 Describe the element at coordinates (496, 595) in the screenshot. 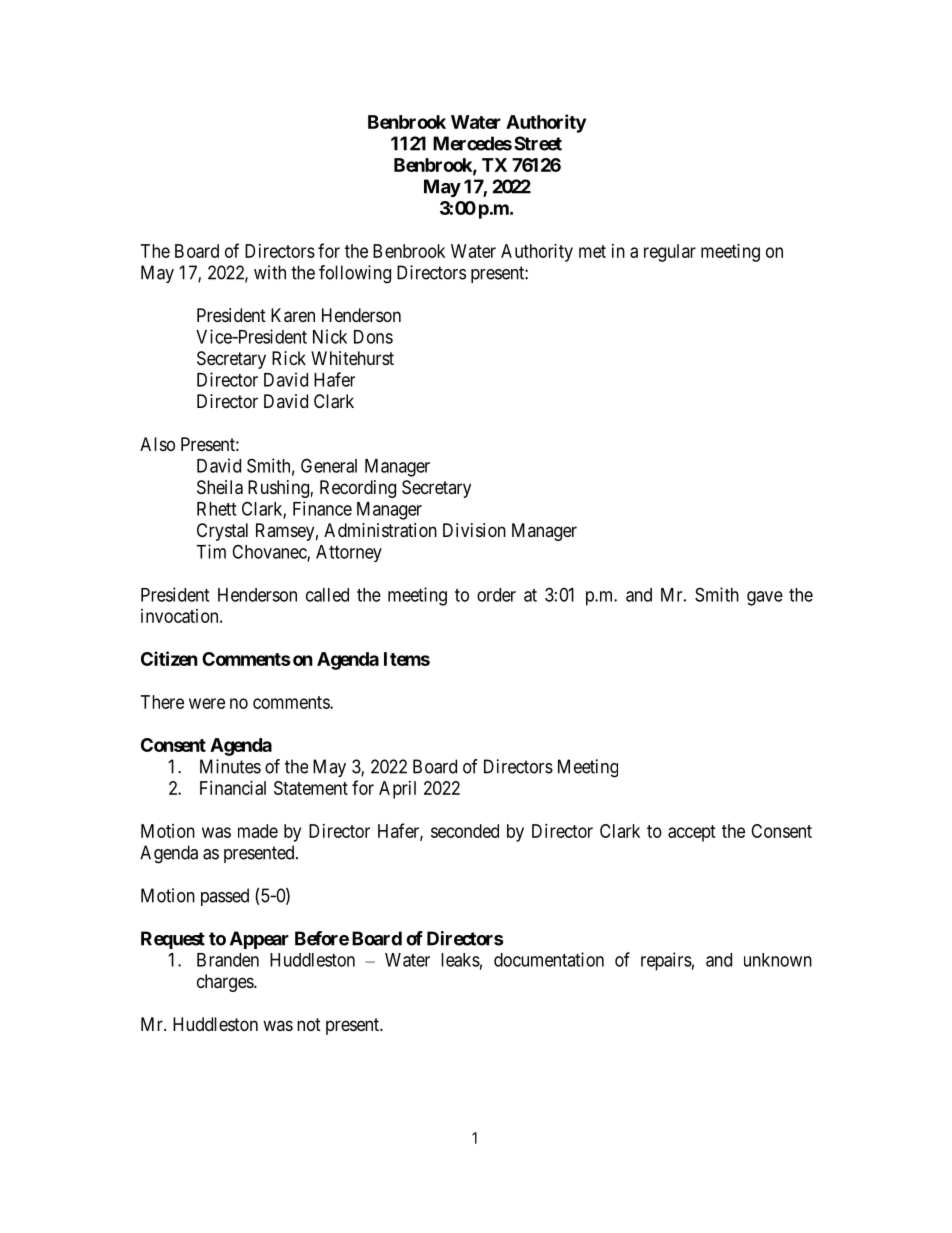

I see `order` at that location.
